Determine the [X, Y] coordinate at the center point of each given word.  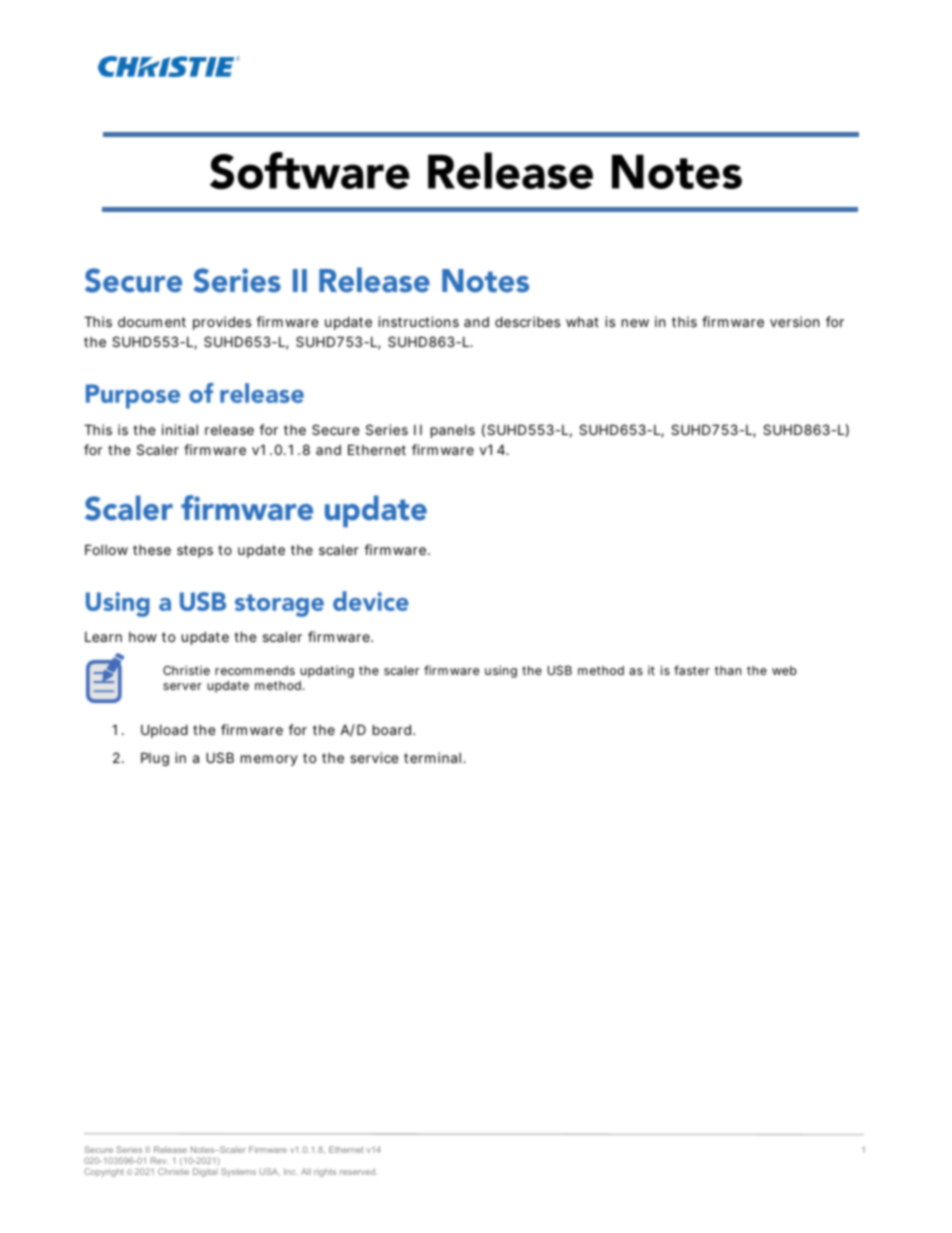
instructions [418, 321]
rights [325, 1172]
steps [195, 551]
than [728, 670]
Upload [164, 731]
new [635, 323]
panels [453, 431]
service [374, 757]
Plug [155, 759]
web [784, 670]
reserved [359, 1171]
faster [692, 670]
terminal [432, 757]
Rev [159, 1160]
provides [222, 323]
